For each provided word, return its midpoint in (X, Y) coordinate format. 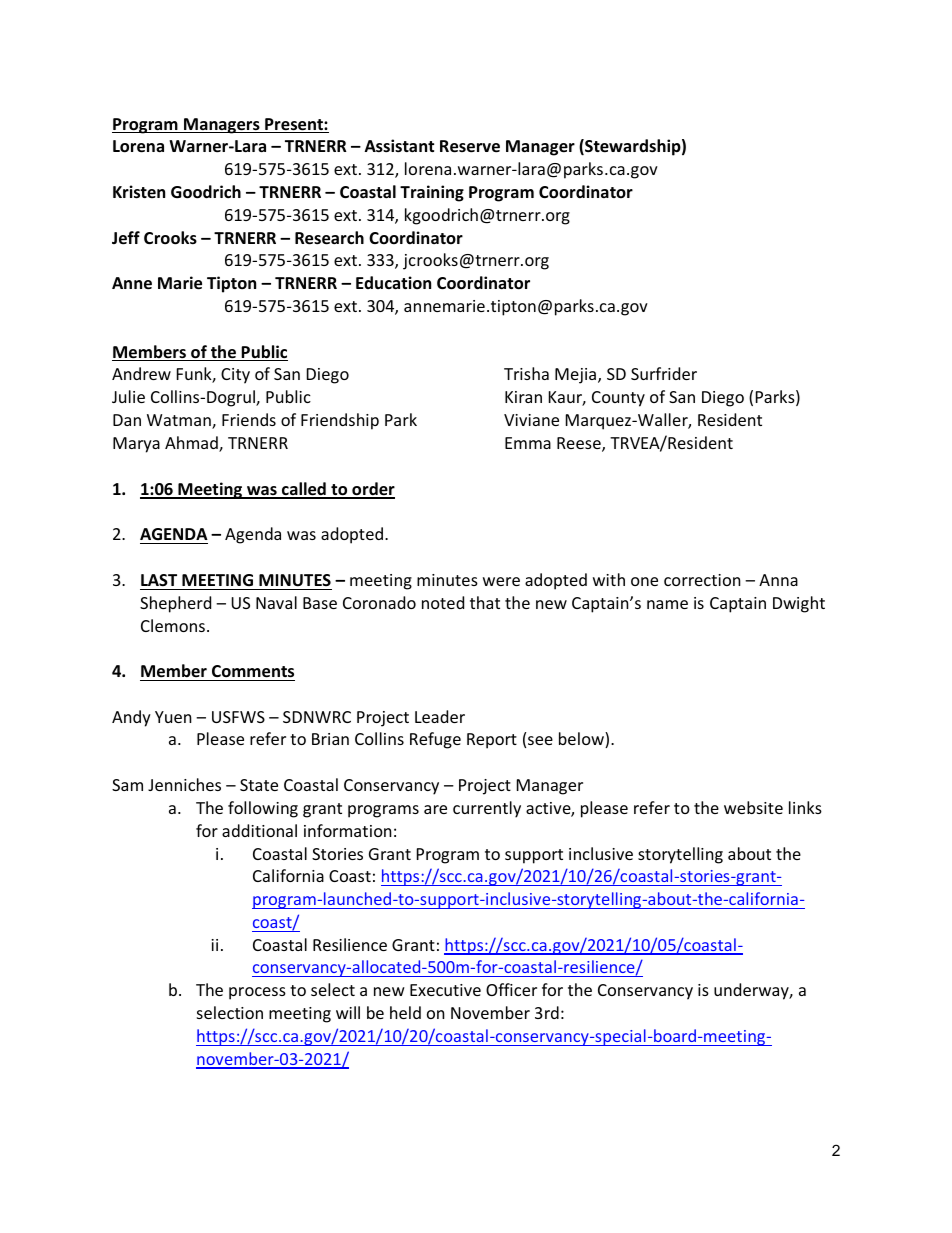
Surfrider (664, 373)
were (501, 581)
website (753, 807)
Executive (445, 990)
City (235, 376)
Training (432, 193)
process (257, 993)
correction (702, 580)
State (259, 785)
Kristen (139, 192)
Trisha (526, 373)
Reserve (470, 146)
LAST (159, 580)
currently (487, 809)
